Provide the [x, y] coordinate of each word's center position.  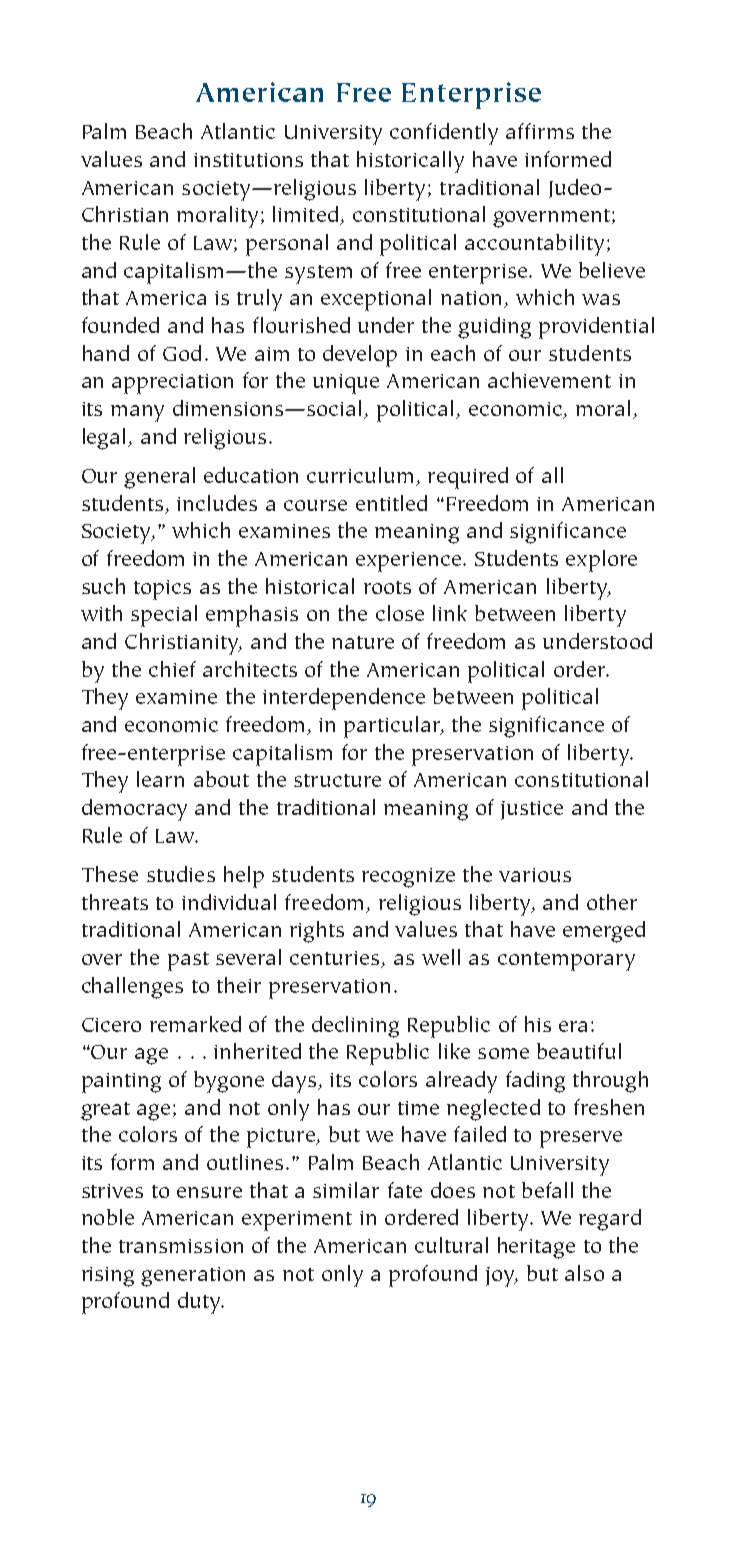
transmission [181, 1246]
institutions [248, 160]
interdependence [344, 699]
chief [172, 669]
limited [307, 215]
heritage [536, 1248]
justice [532, 810]
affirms [540, 131]
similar [346, 1190]
